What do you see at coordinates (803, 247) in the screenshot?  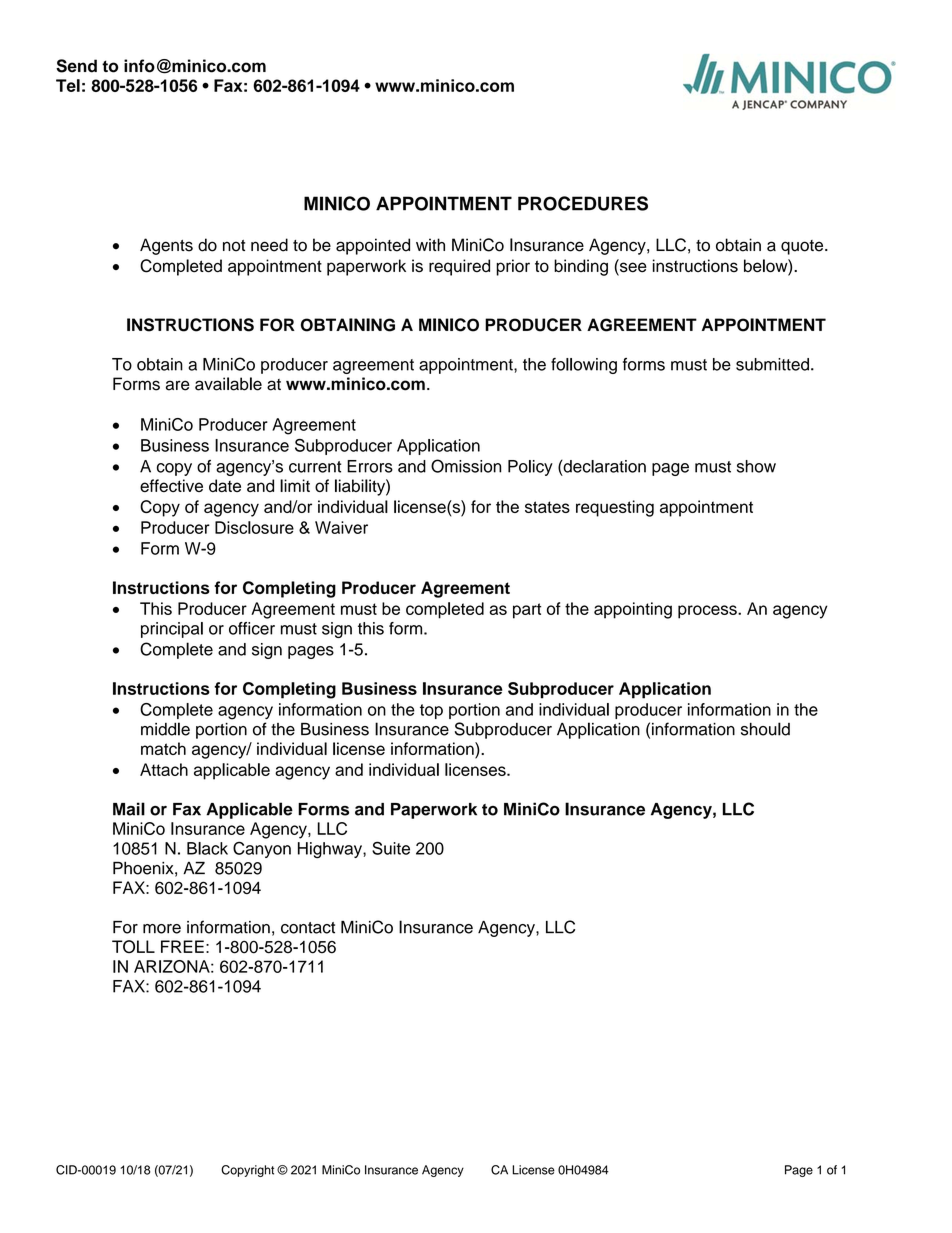 I see `quote` at bounding box center [803, 247].
